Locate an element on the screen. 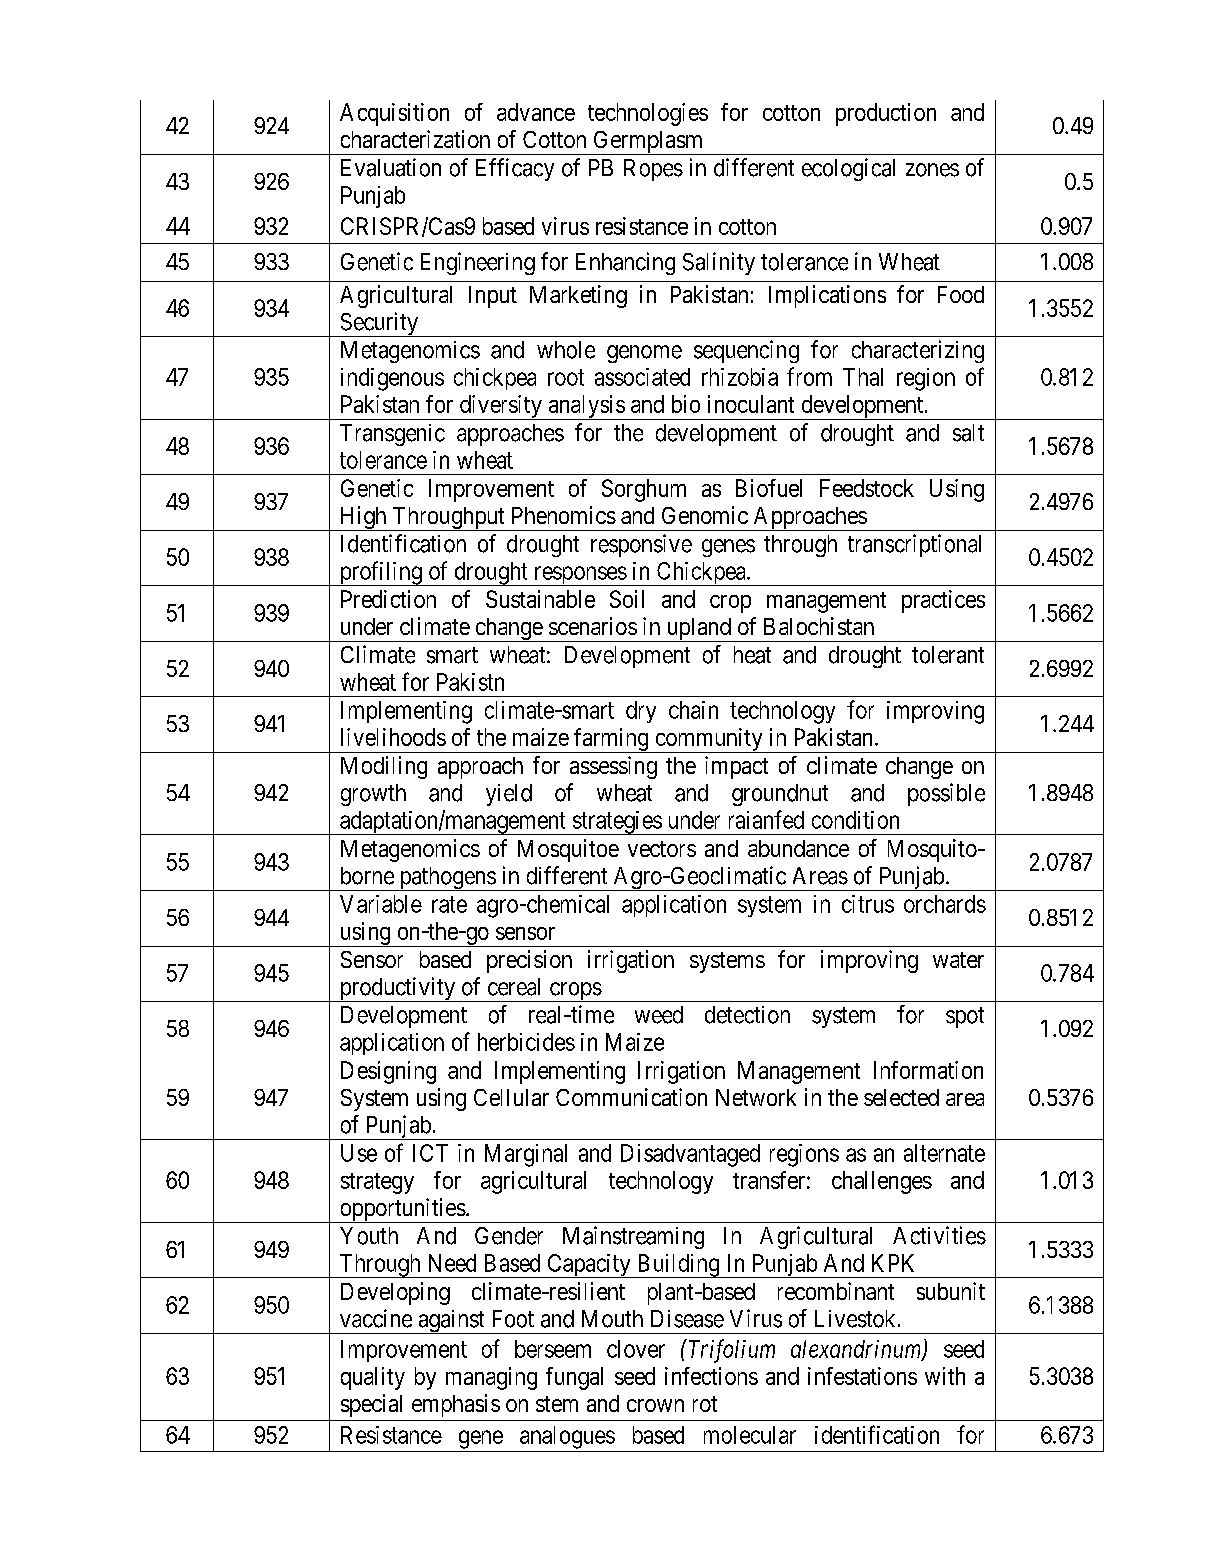  characterization is located at coordinates (415, 139).
